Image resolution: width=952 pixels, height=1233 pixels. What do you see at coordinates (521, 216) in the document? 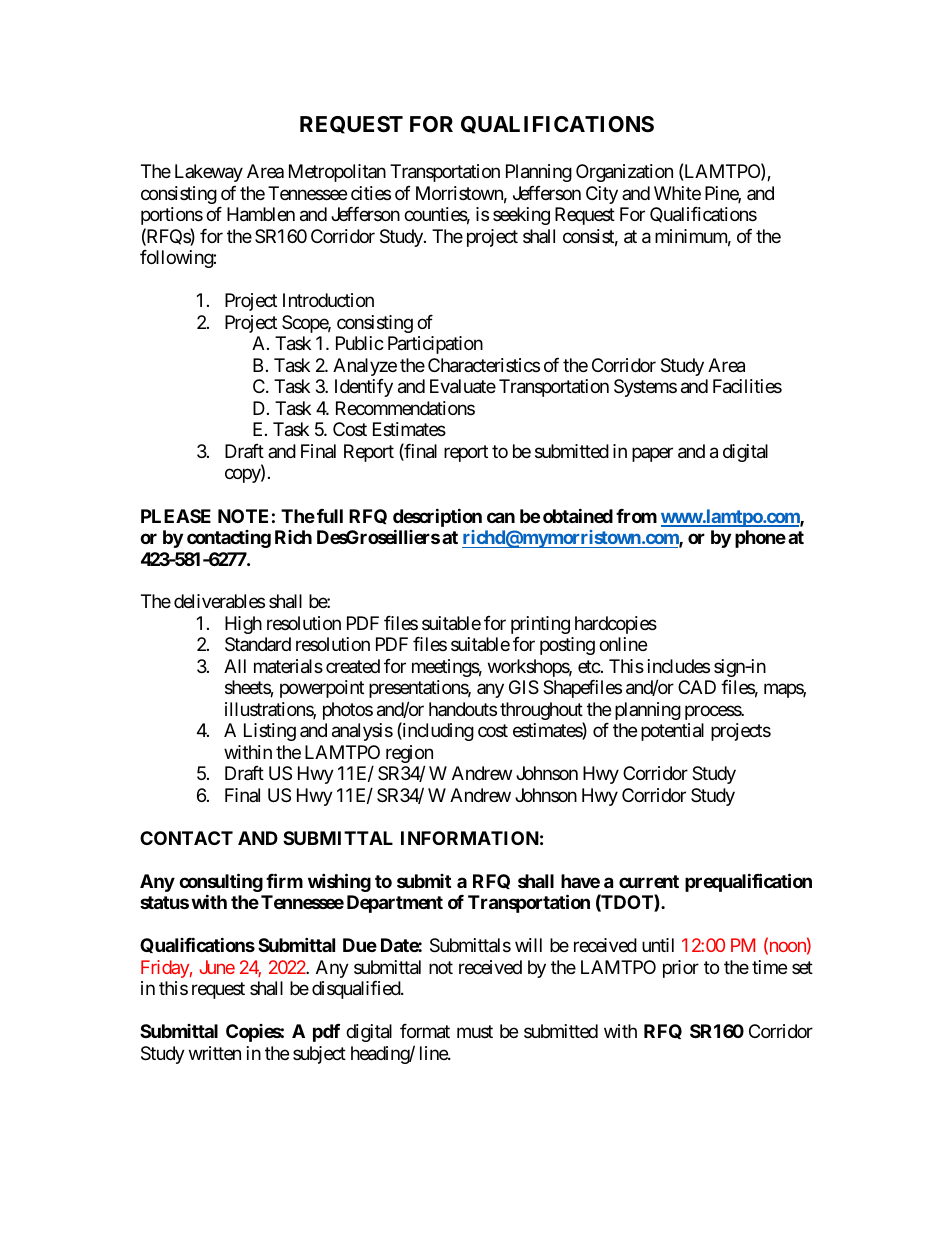
I see `seeking` at bounding box center [521, 216].
